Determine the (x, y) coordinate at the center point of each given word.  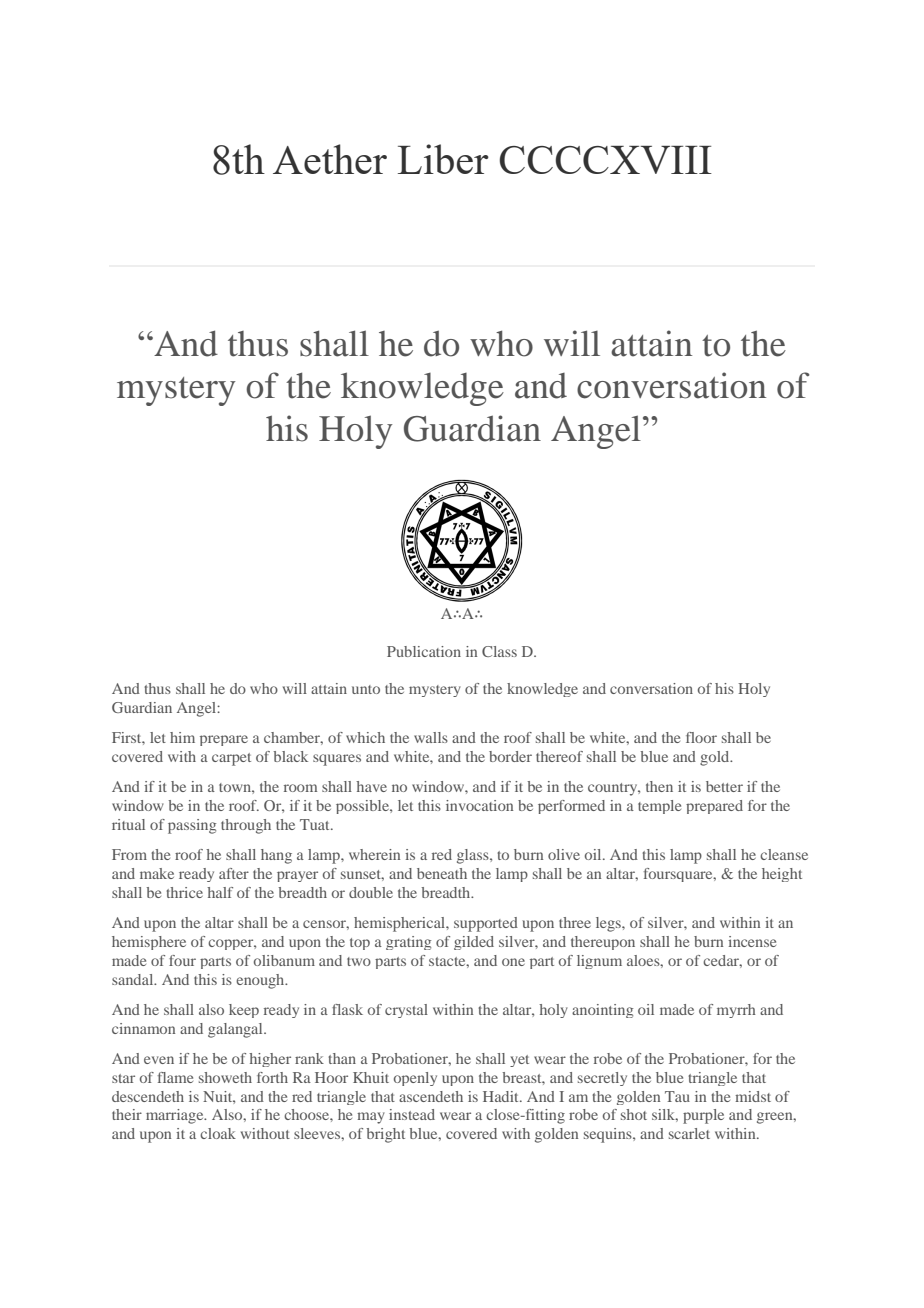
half (220, 892)
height (782, 875)
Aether (330, 159)
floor (701, 737)
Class (499, 651)
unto (366, 689)
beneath (442, 873)
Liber (443, 159)
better (724, 786)
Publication (424, 651)
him (182, 737)
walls (431, 737)
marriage (176, 1116)
